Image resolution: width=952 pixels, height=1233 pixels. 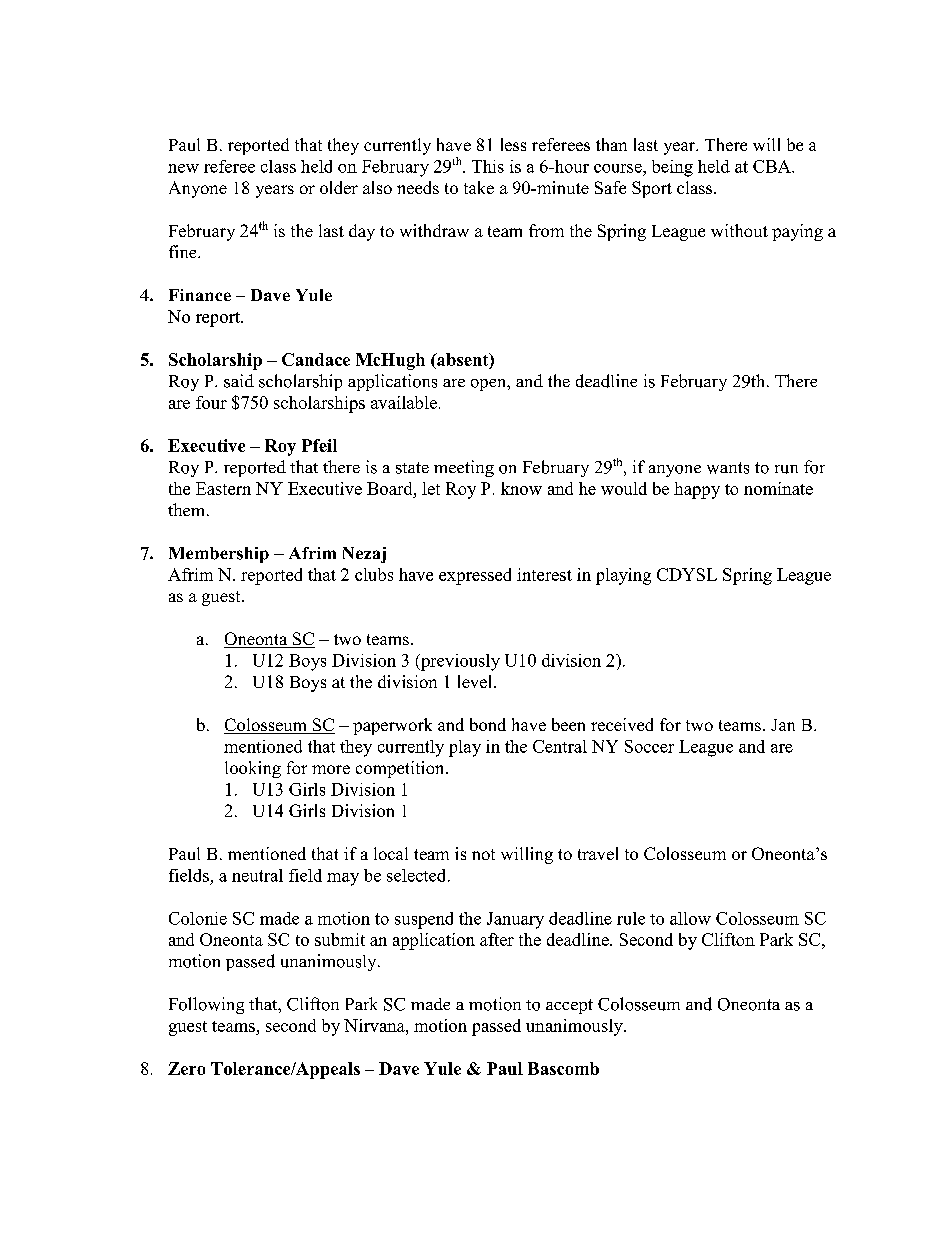 What do you see at coordinates (223, 488) in the screenshot?
I see `Eastern` at bounding box center [223, 488].
